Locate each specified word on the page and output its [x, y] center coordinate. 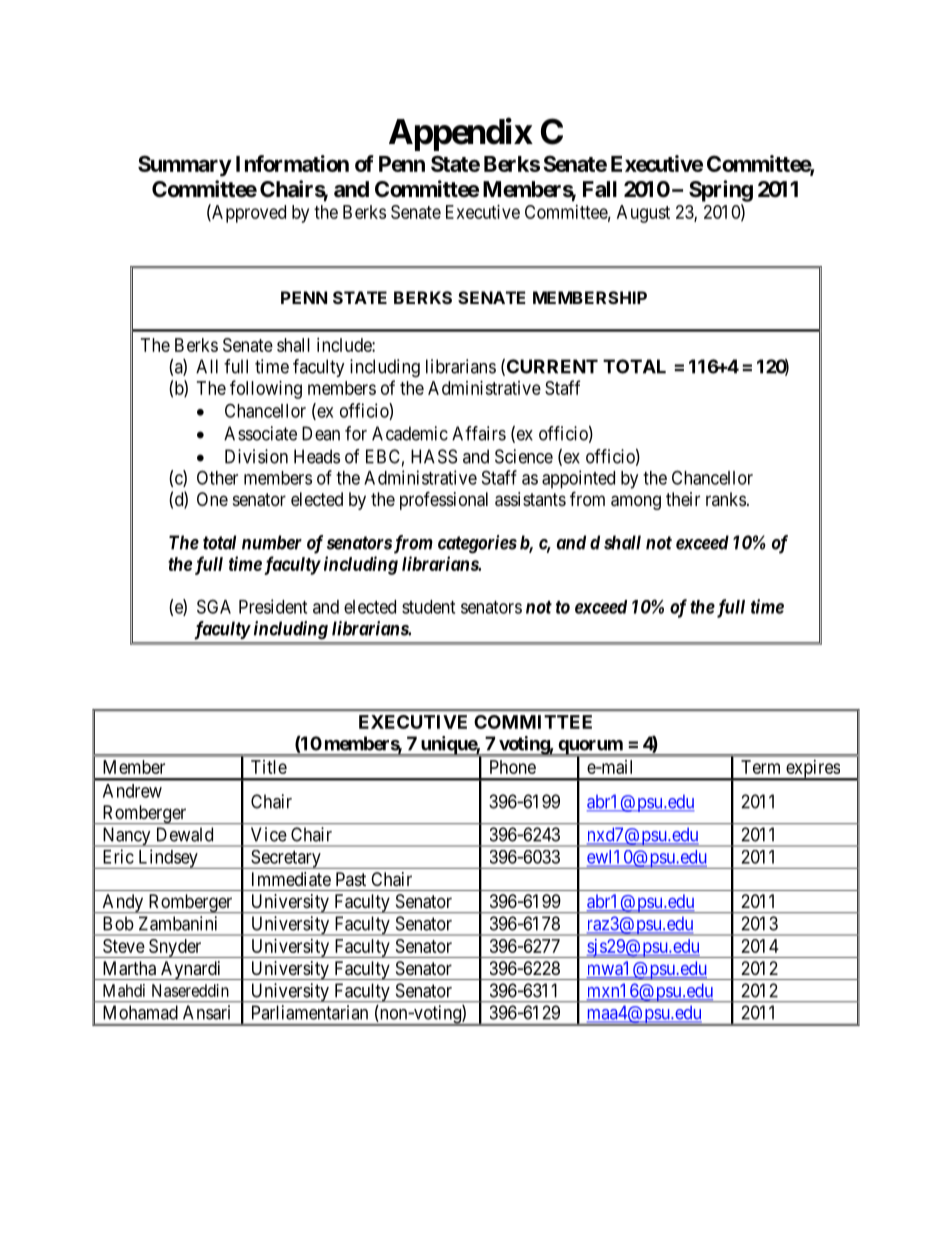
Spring [721, 191]
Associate [260, 433]
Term [760, 767]
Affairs [479, 433]
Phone [513, 767]
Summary [185, 166]
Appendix [461, 134]
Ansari [206, 1012]
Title [269, 767]
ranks [726, 499]
